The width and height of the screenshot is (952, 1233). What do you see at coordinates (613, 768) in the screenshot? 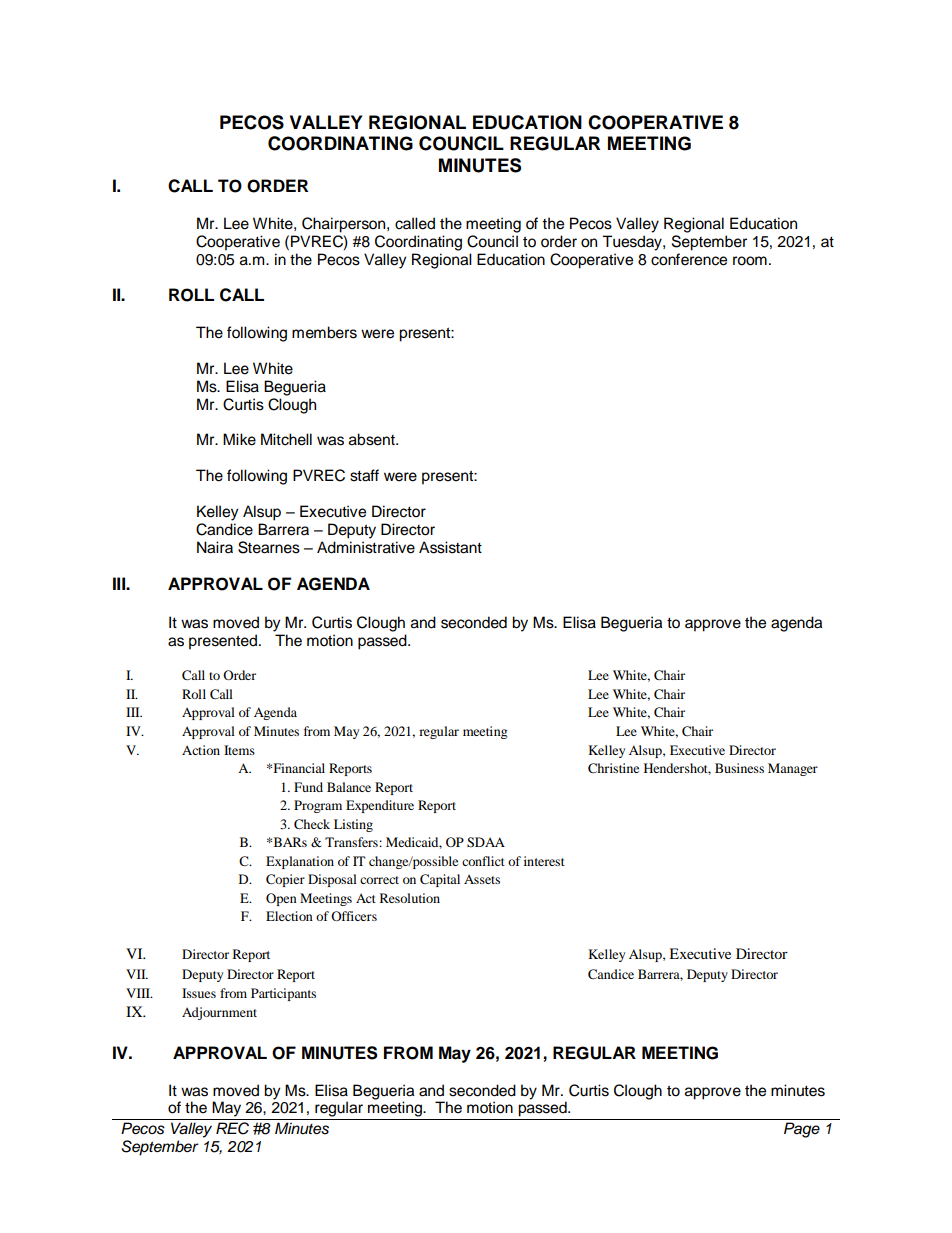
I see `Christine` at bounding box center [613, 768].
